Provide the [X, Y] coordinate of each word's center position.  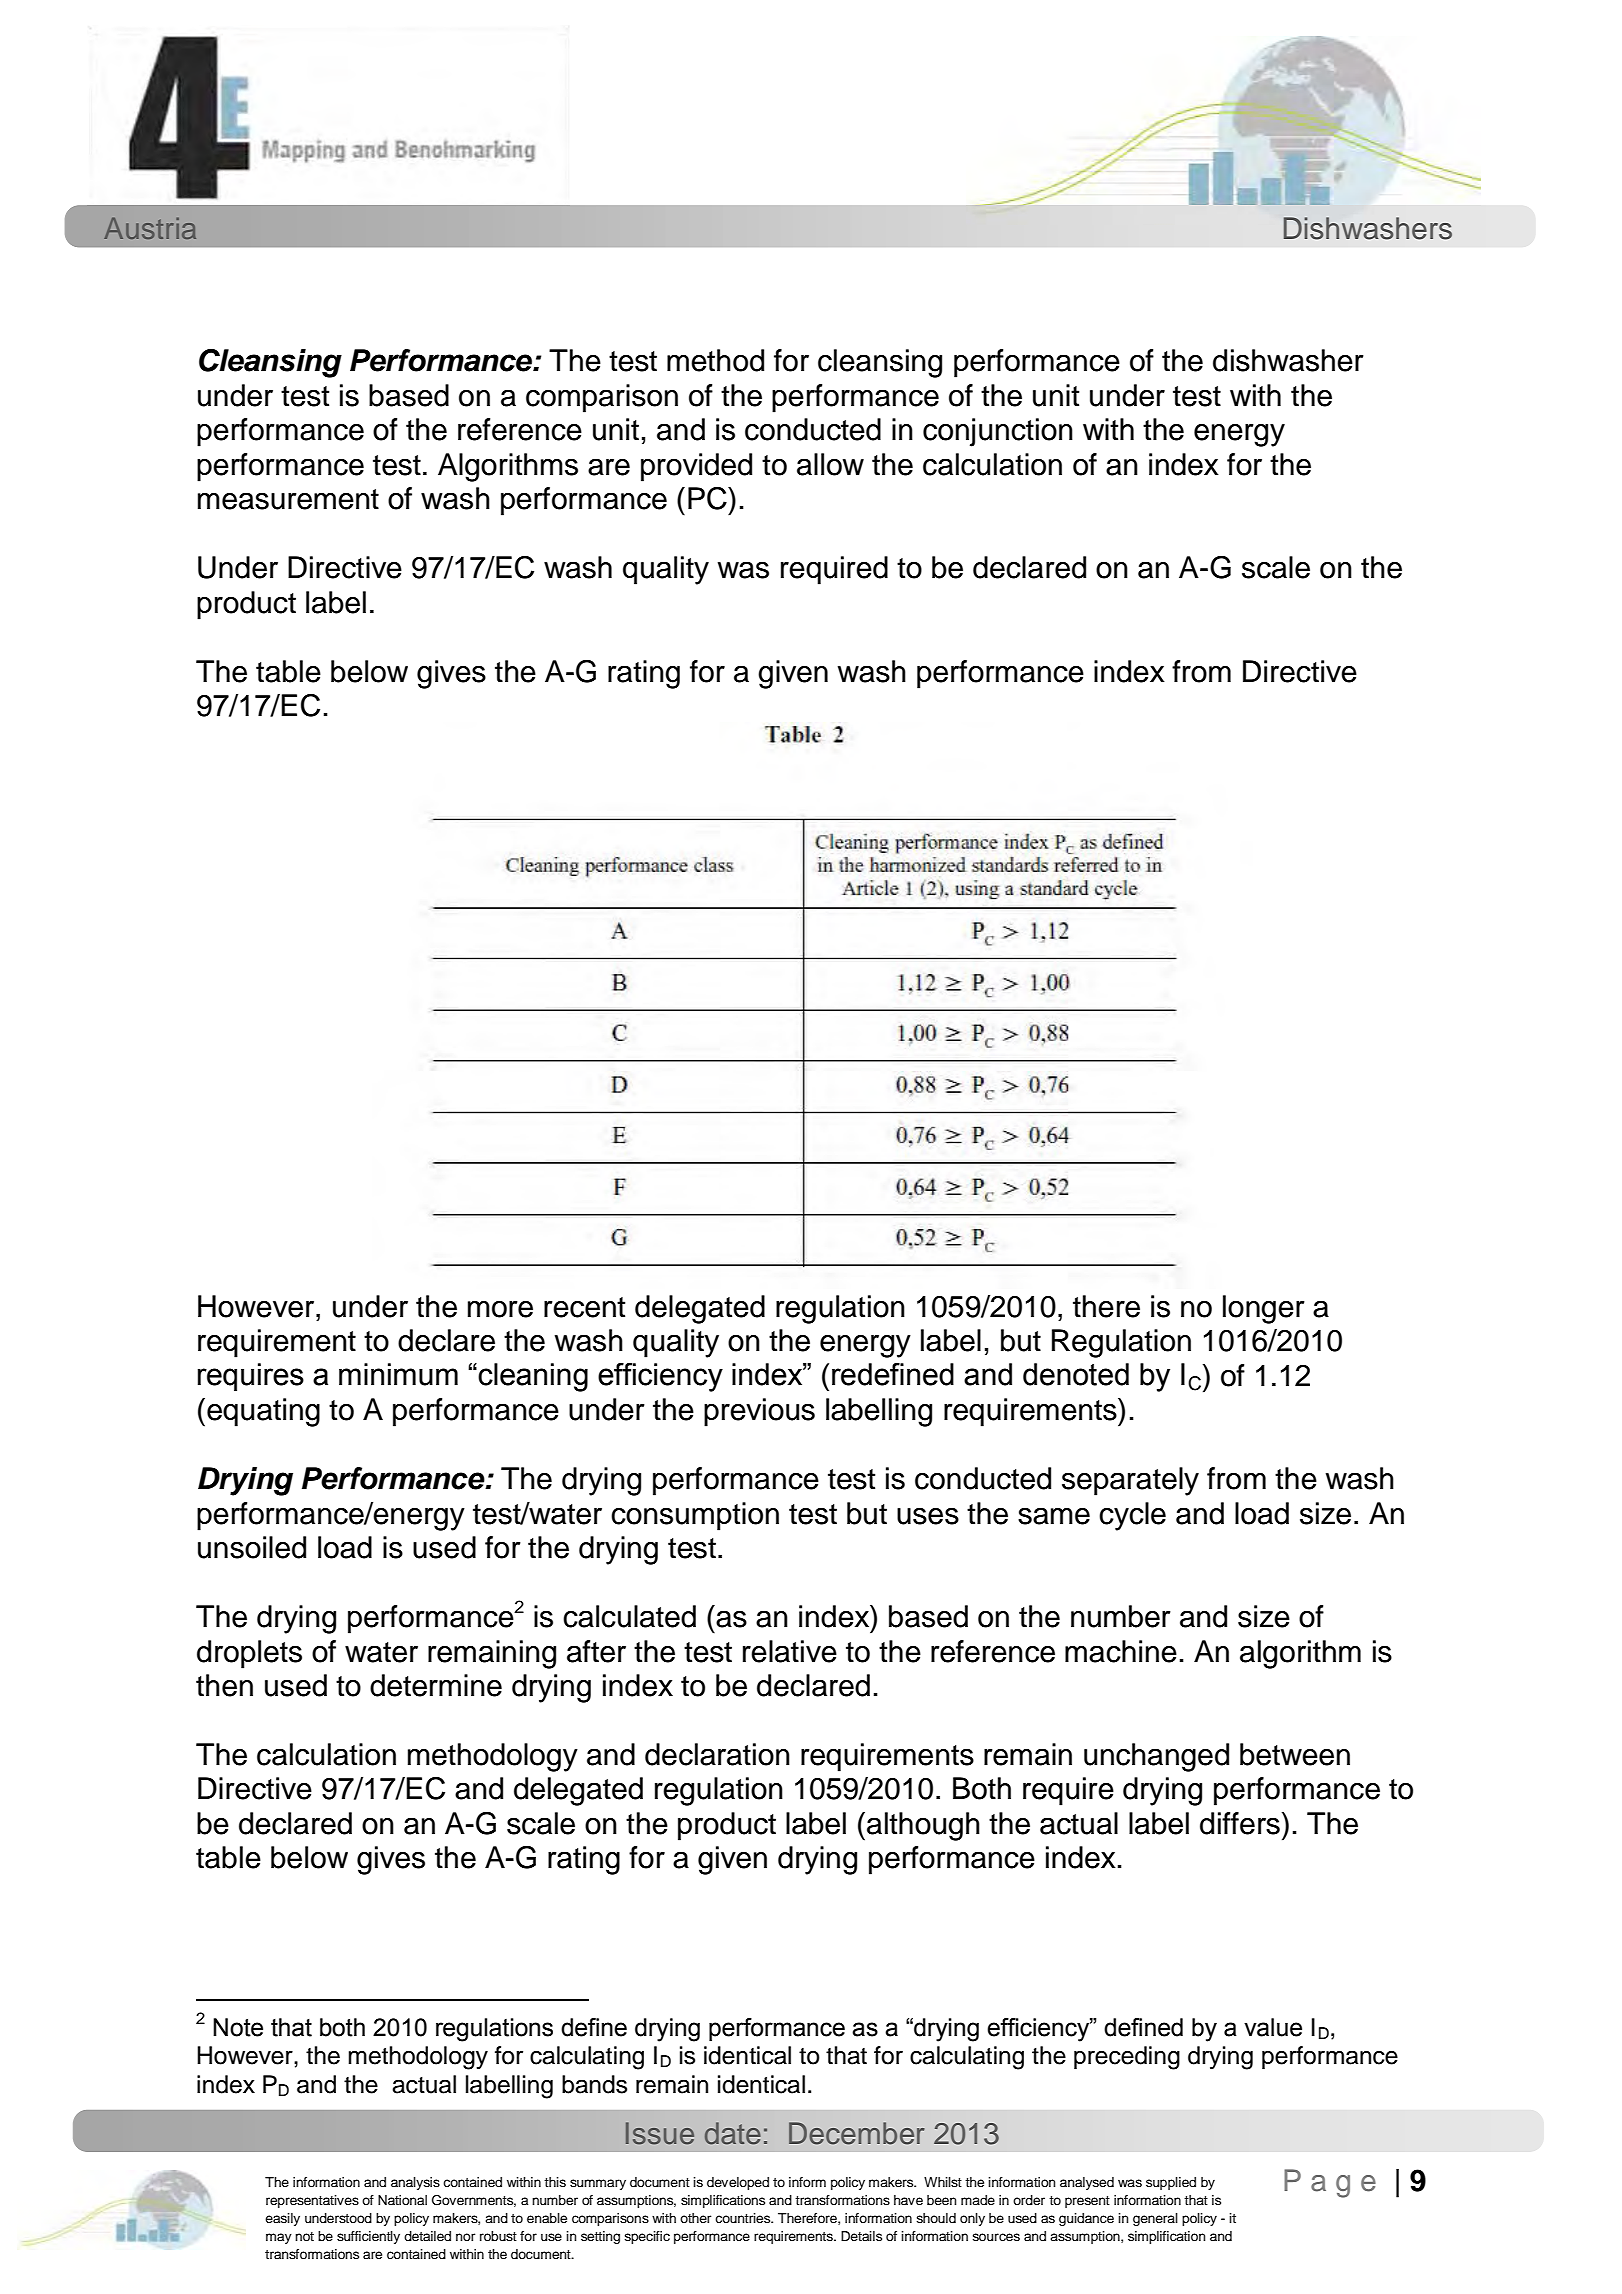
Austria [150, 228]
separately [1130, 1481]
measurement [288, 499]
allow [830, 464]
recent [584, 1307]
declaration [717, 1754]
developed [738, 2183]
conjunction [998, 432]
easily [282, 2219]
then [224, 1685]
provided [696, 467]
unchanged [1156, 1757]
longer [1264, 1309]
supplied [1171, 2183]
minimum [398, 1374]
